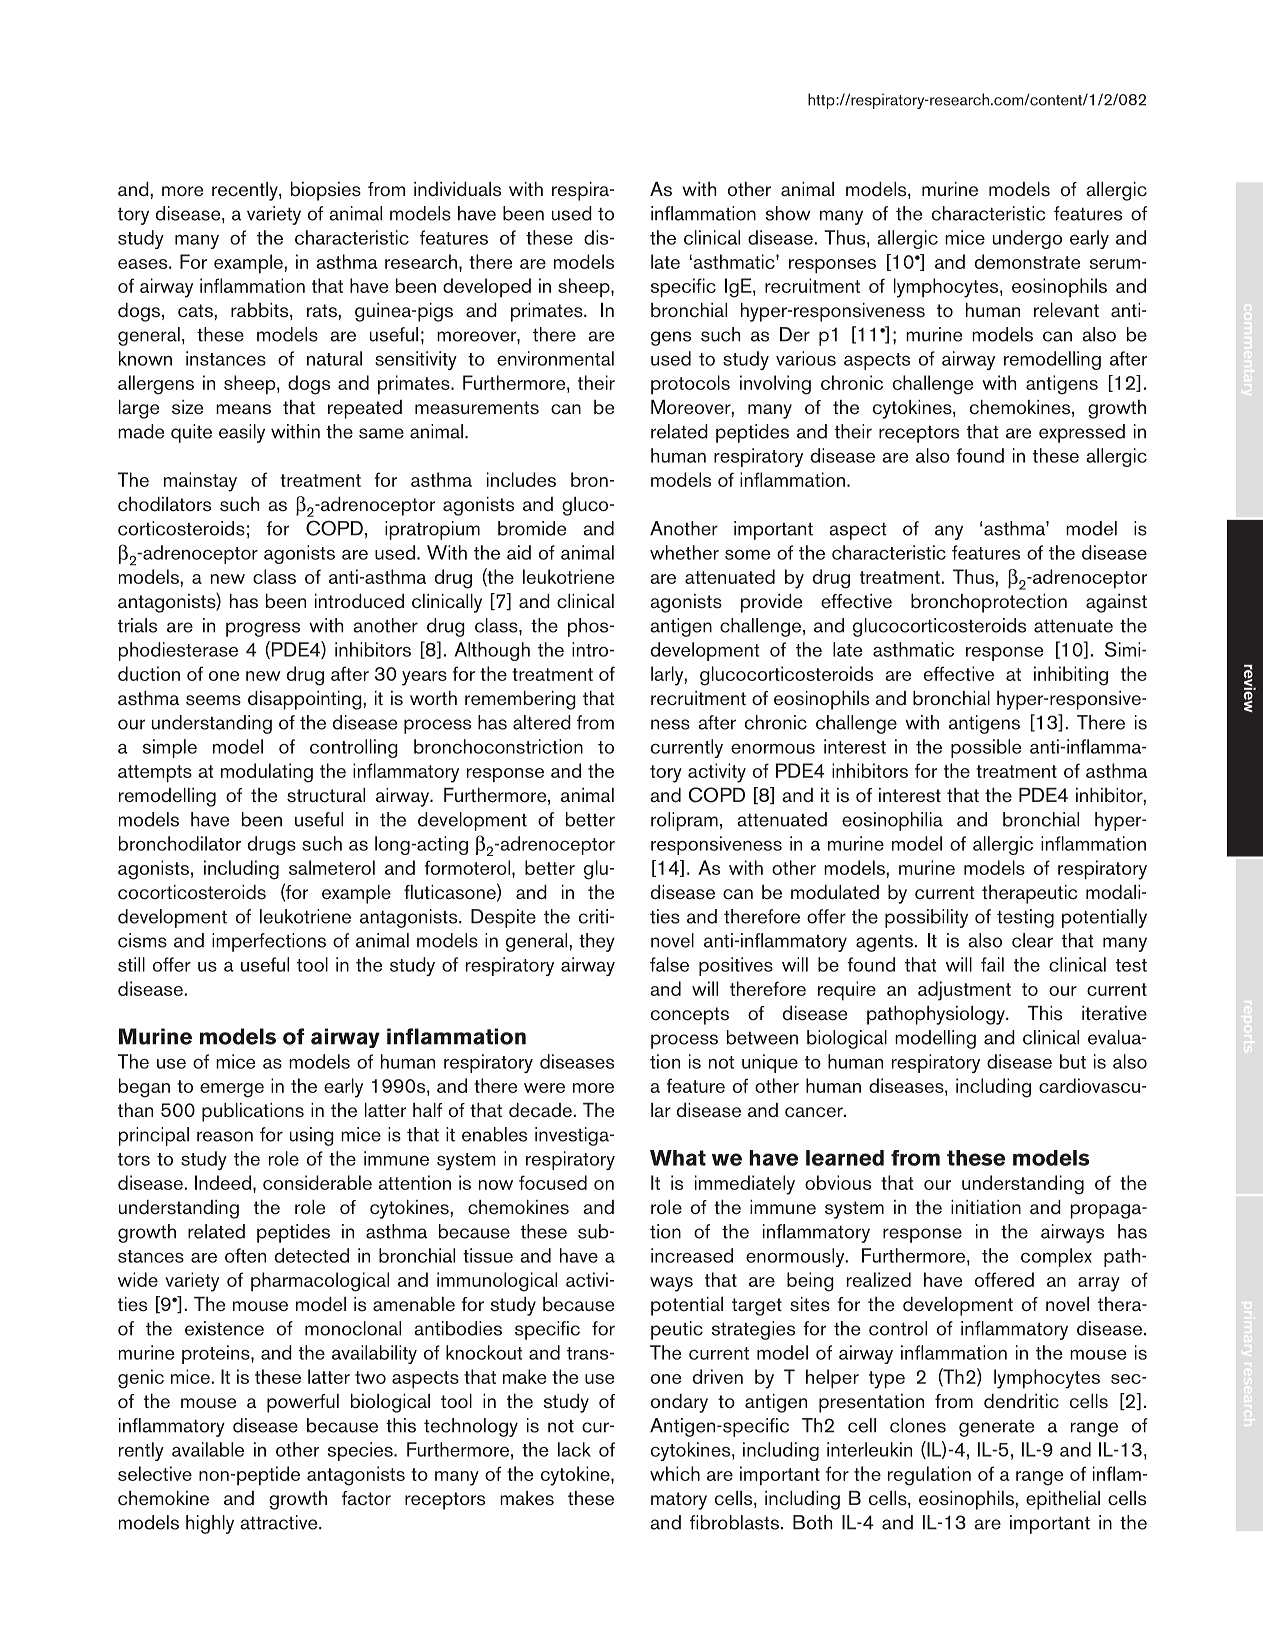 The image size is (1263, 1636). I want to click on epithelial, so click(1063, 1500).
